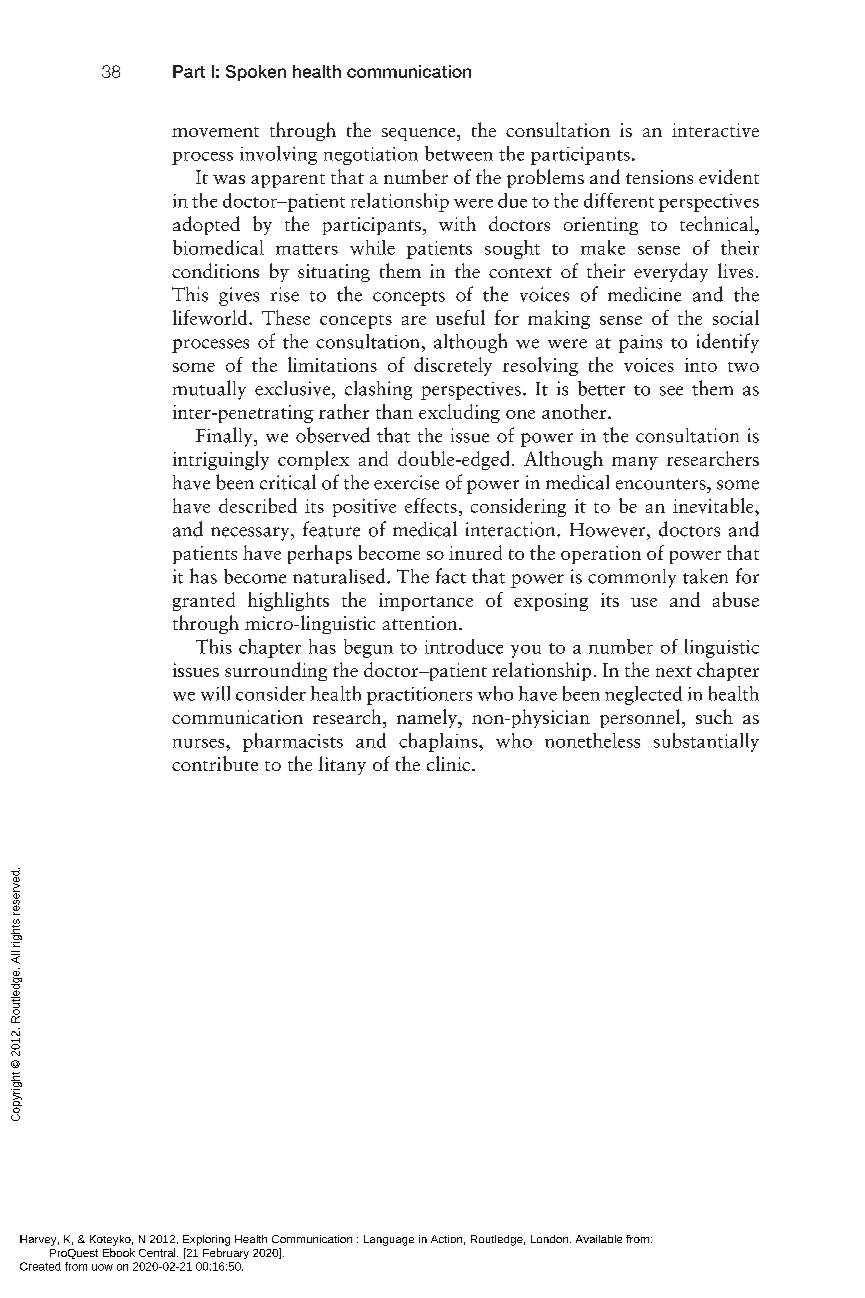 The height and width of the screenshot is (1298, 865). I want to click on between, so click(459, 153).
